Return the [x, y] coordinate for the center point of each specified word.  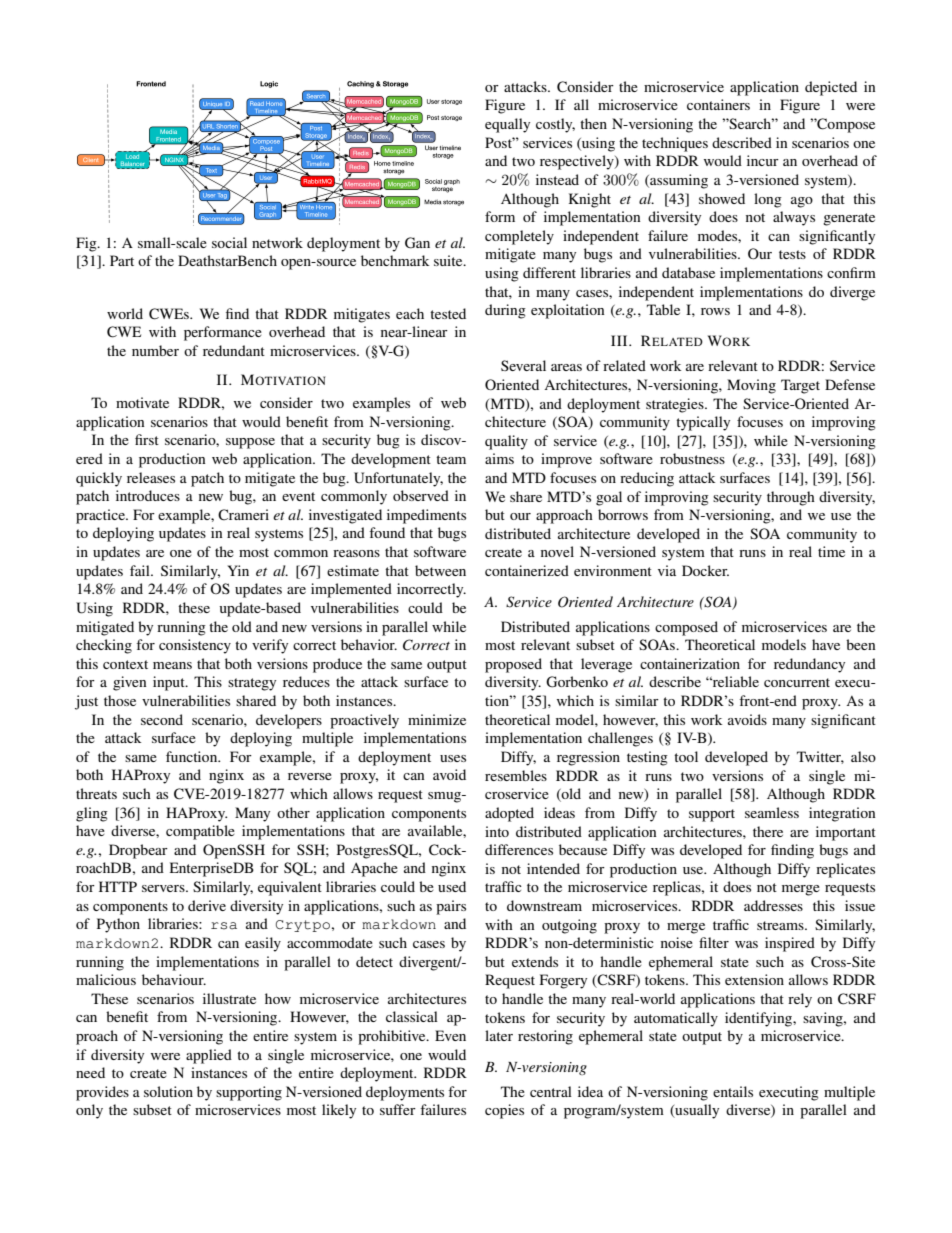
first [147, 439]
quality [506, 442]
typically [703, 423]
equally [507, 125]
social [229, 242]
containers [718, 104]
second [162, 719]
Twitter [820, 757]
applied [209, 1056]
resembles [516, 775]
